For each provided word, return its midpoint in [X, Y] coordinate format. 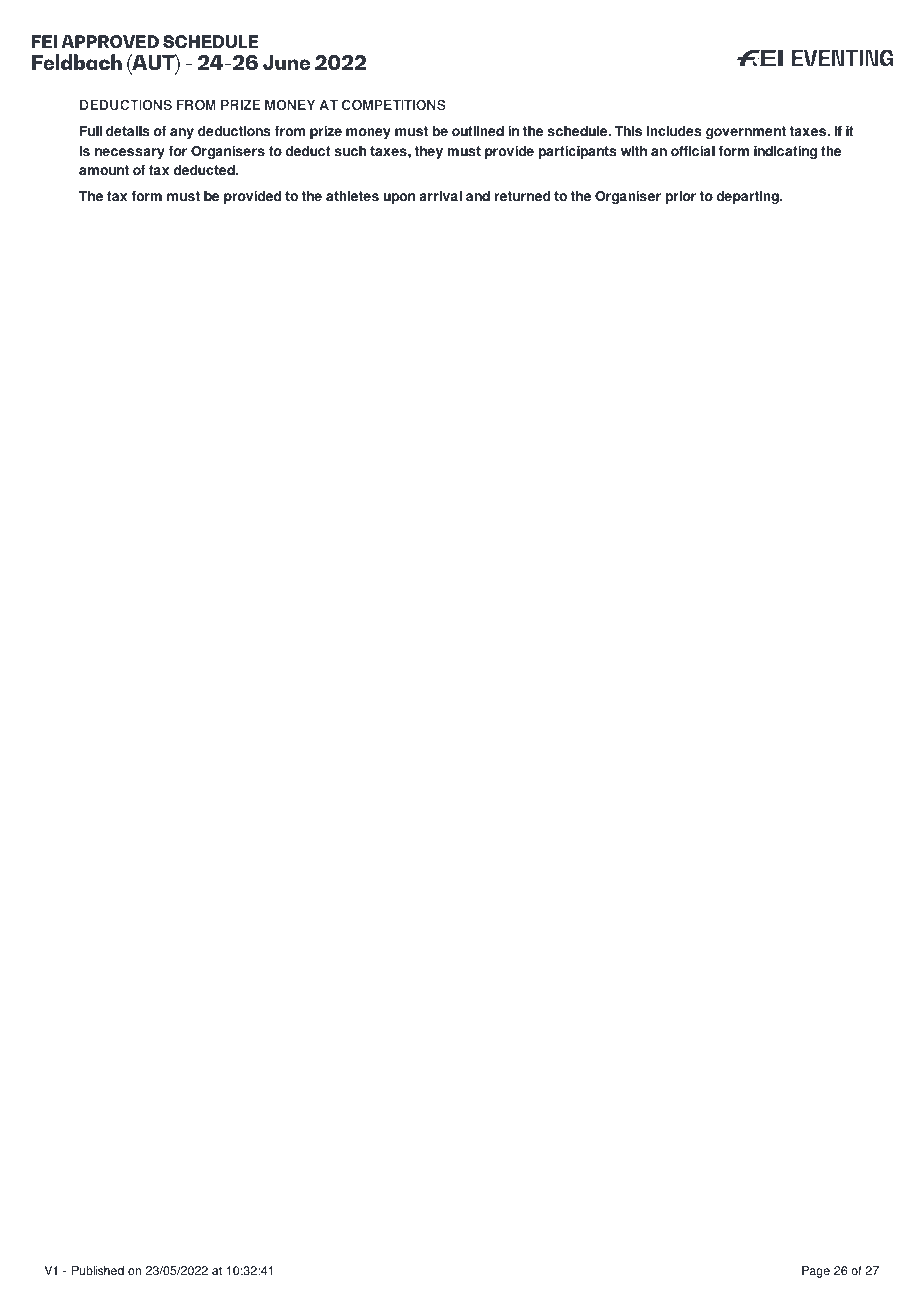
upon [399, 198]
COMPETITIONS [394, 104]
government [746, 132]
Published [98, 1271]
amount [104, 170]
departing [748, 197]
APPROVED [110, 41]
